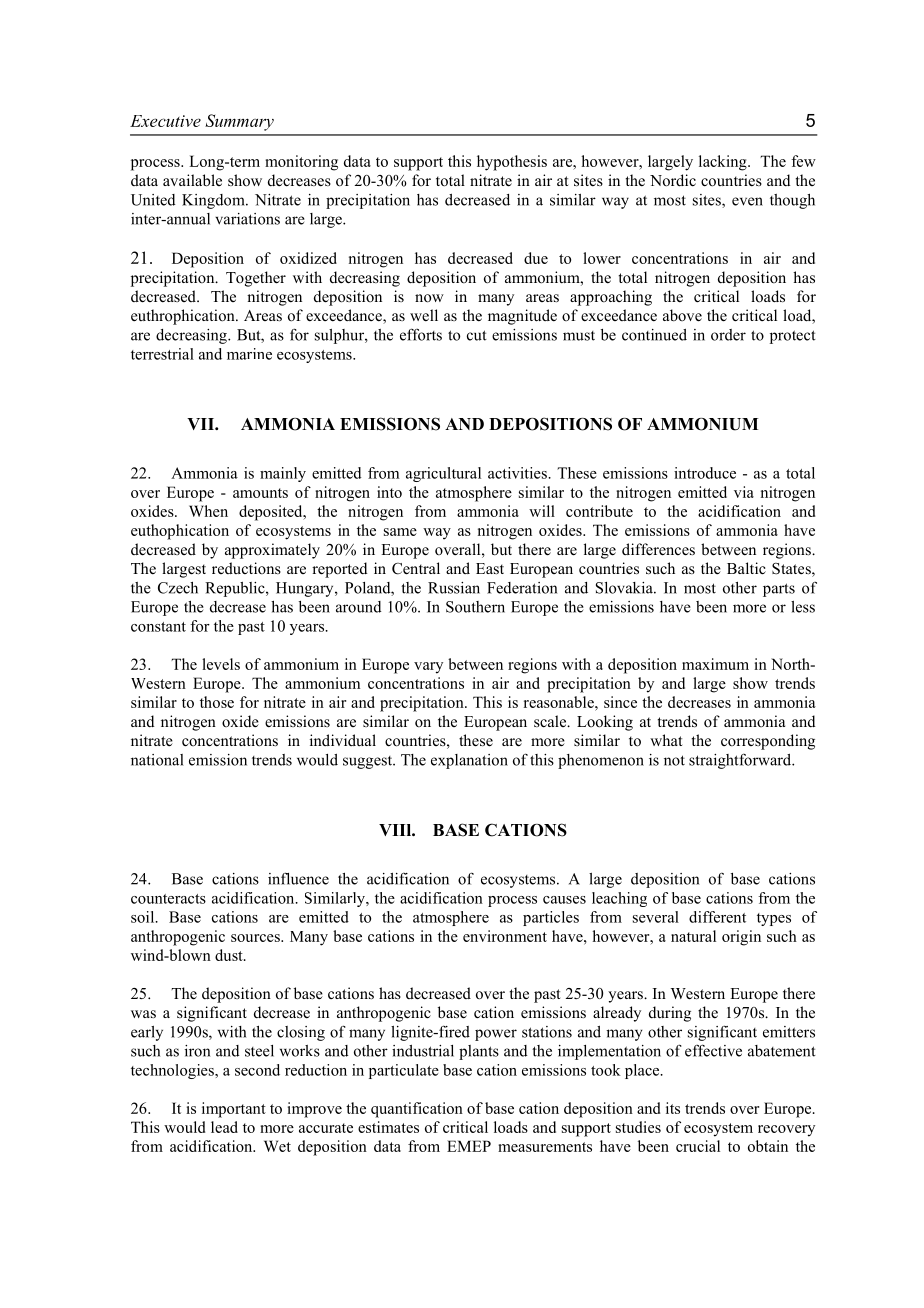 The height and width of the screenshot is (1308, 924). Describe the element at coordinates (421, 334) in the screenshot. I see `efforts` at that location.
